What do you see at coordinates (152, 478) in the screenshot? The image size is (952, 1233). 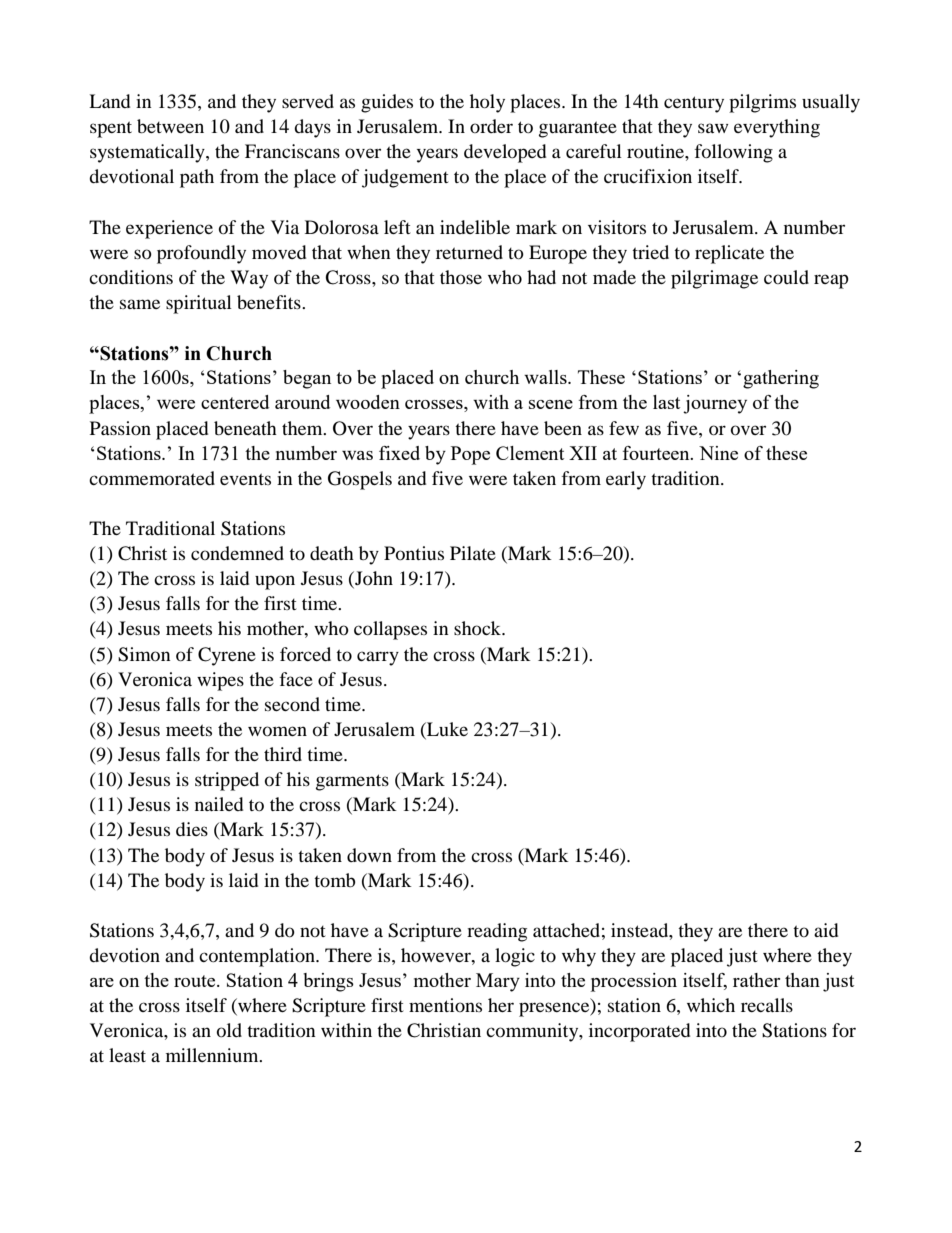 I see `commemorated` at bounding box center [152, 478].
